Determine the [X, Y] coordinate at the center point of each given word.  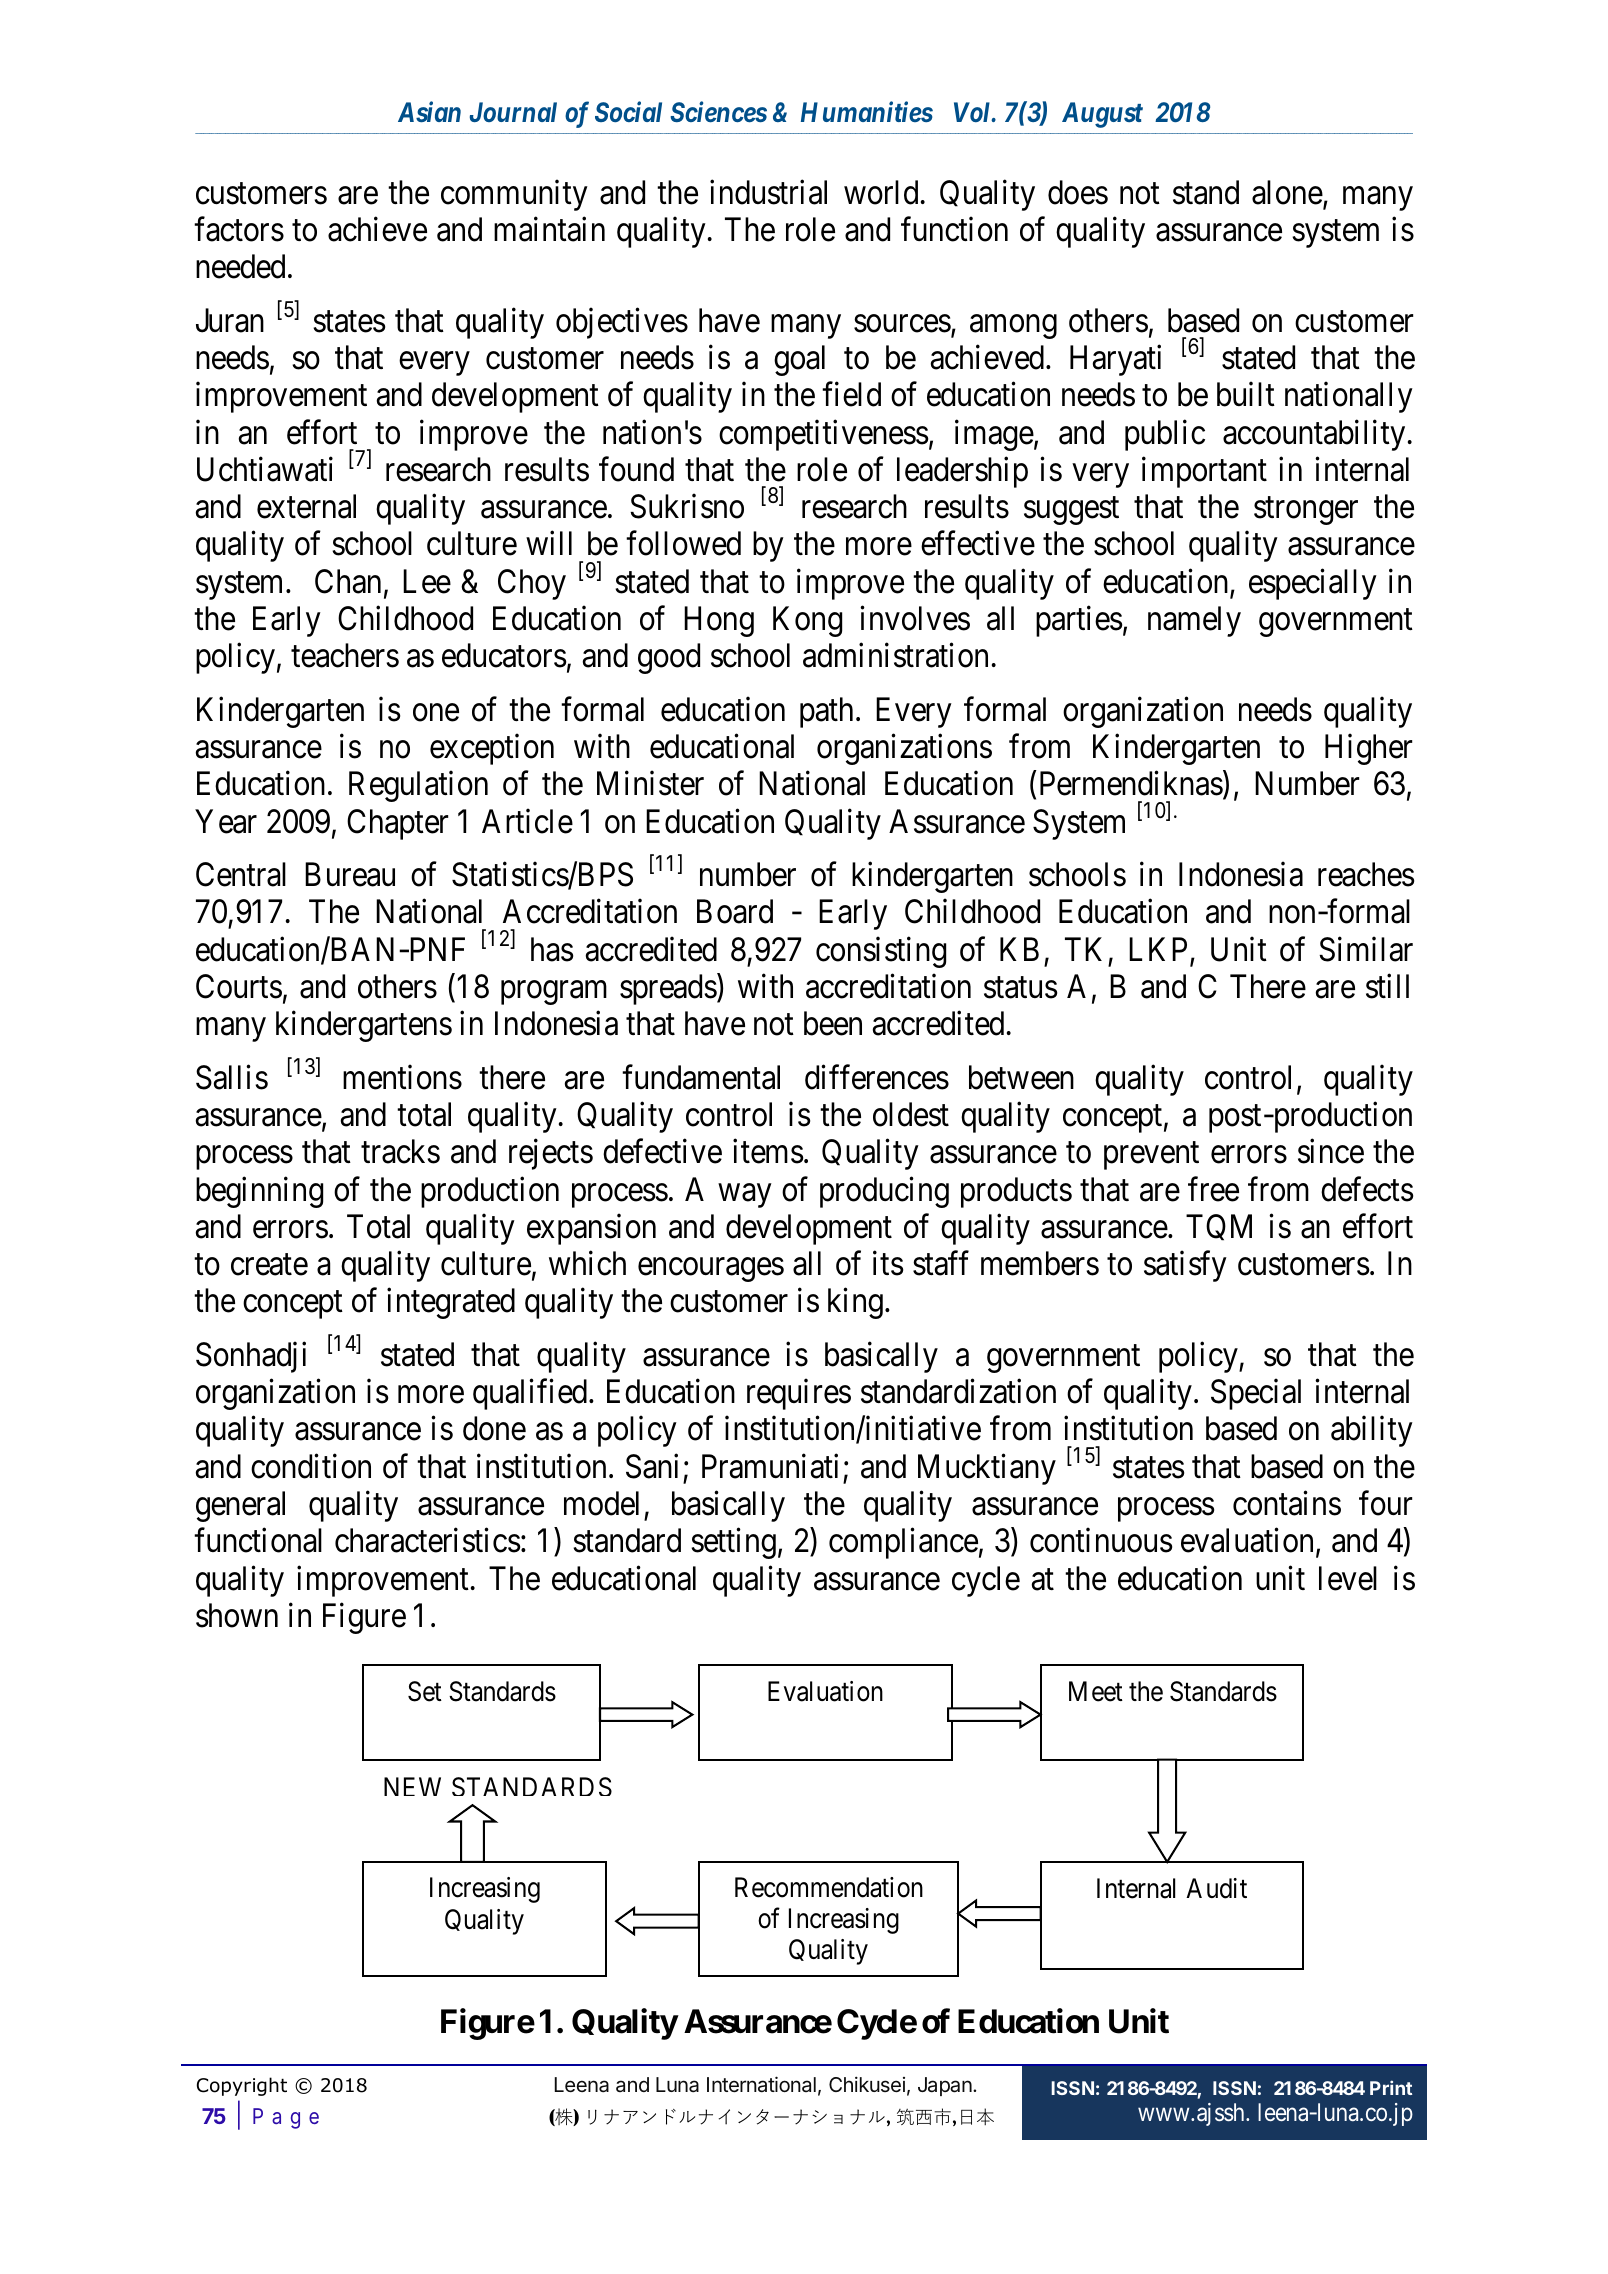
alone [1287, 192]
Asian [429, 111]
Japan [946, 2086]
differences [877, 1077]
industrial [768, 192]
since [1331, 1151]
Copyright [242, 2086]
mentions [402, 1077]
